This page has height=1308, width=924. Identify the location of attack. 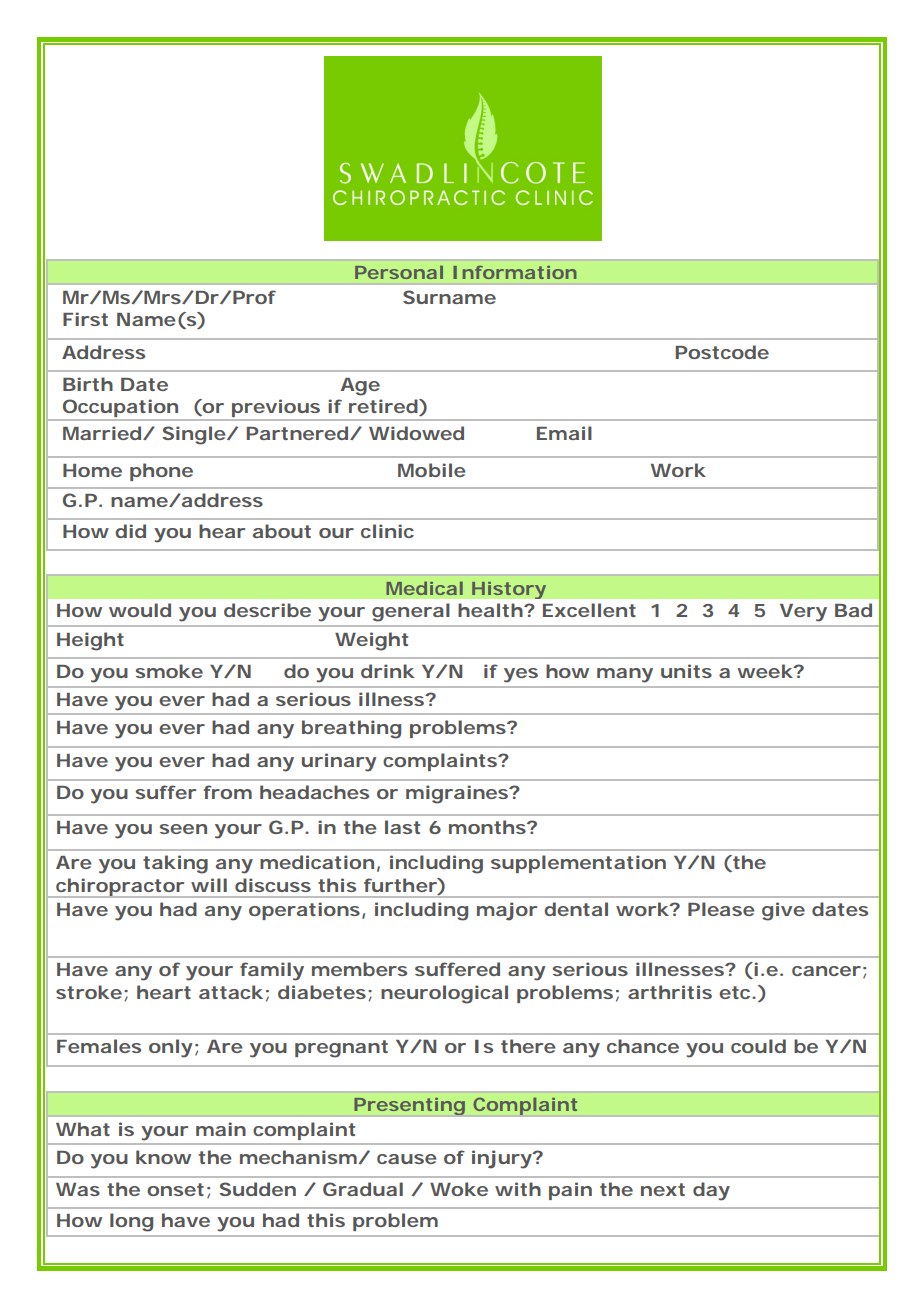
(231, 992).
